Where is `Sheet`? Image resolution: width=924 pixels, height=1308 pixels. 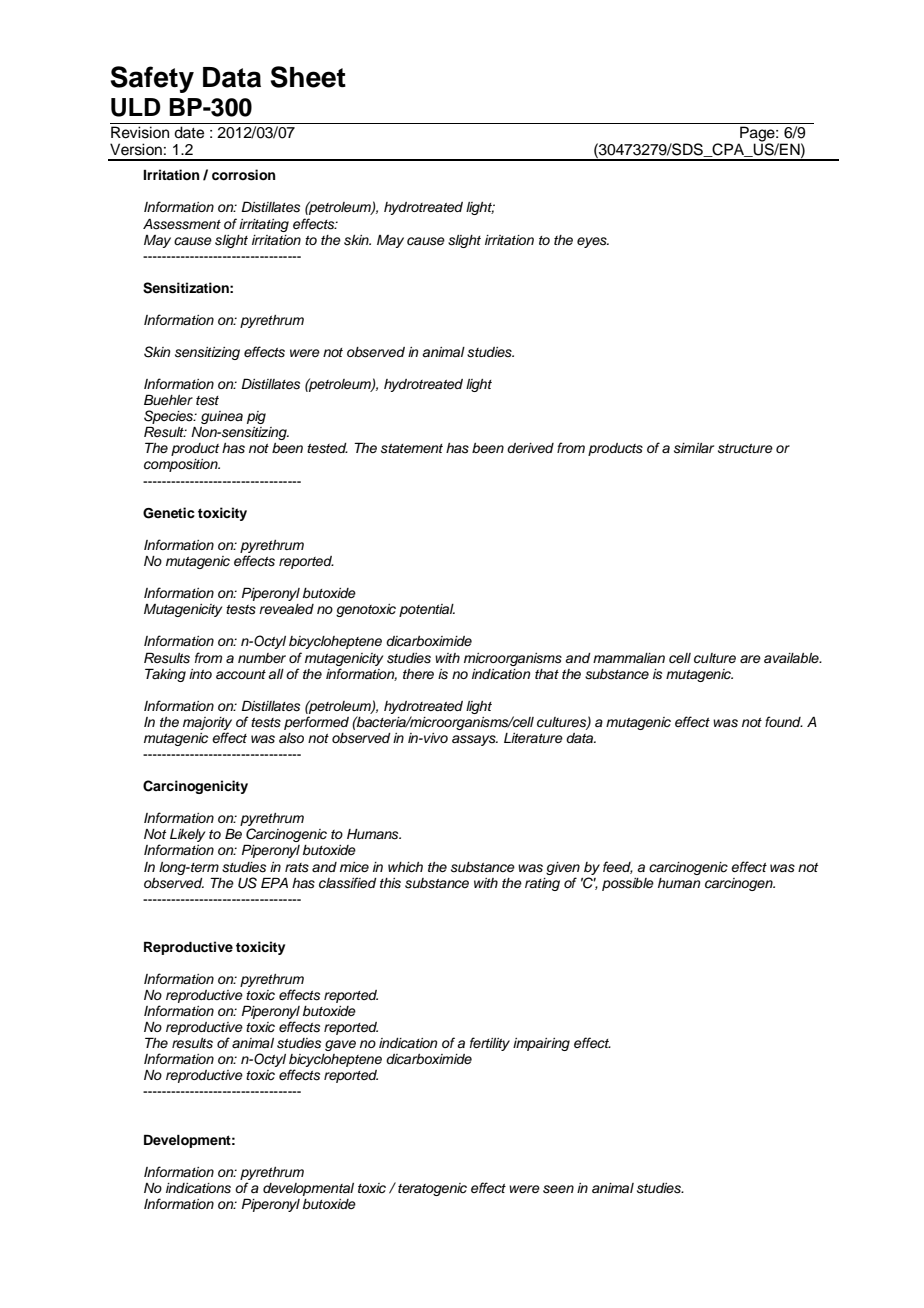
Sheet is located at coordinates (308, 77).
